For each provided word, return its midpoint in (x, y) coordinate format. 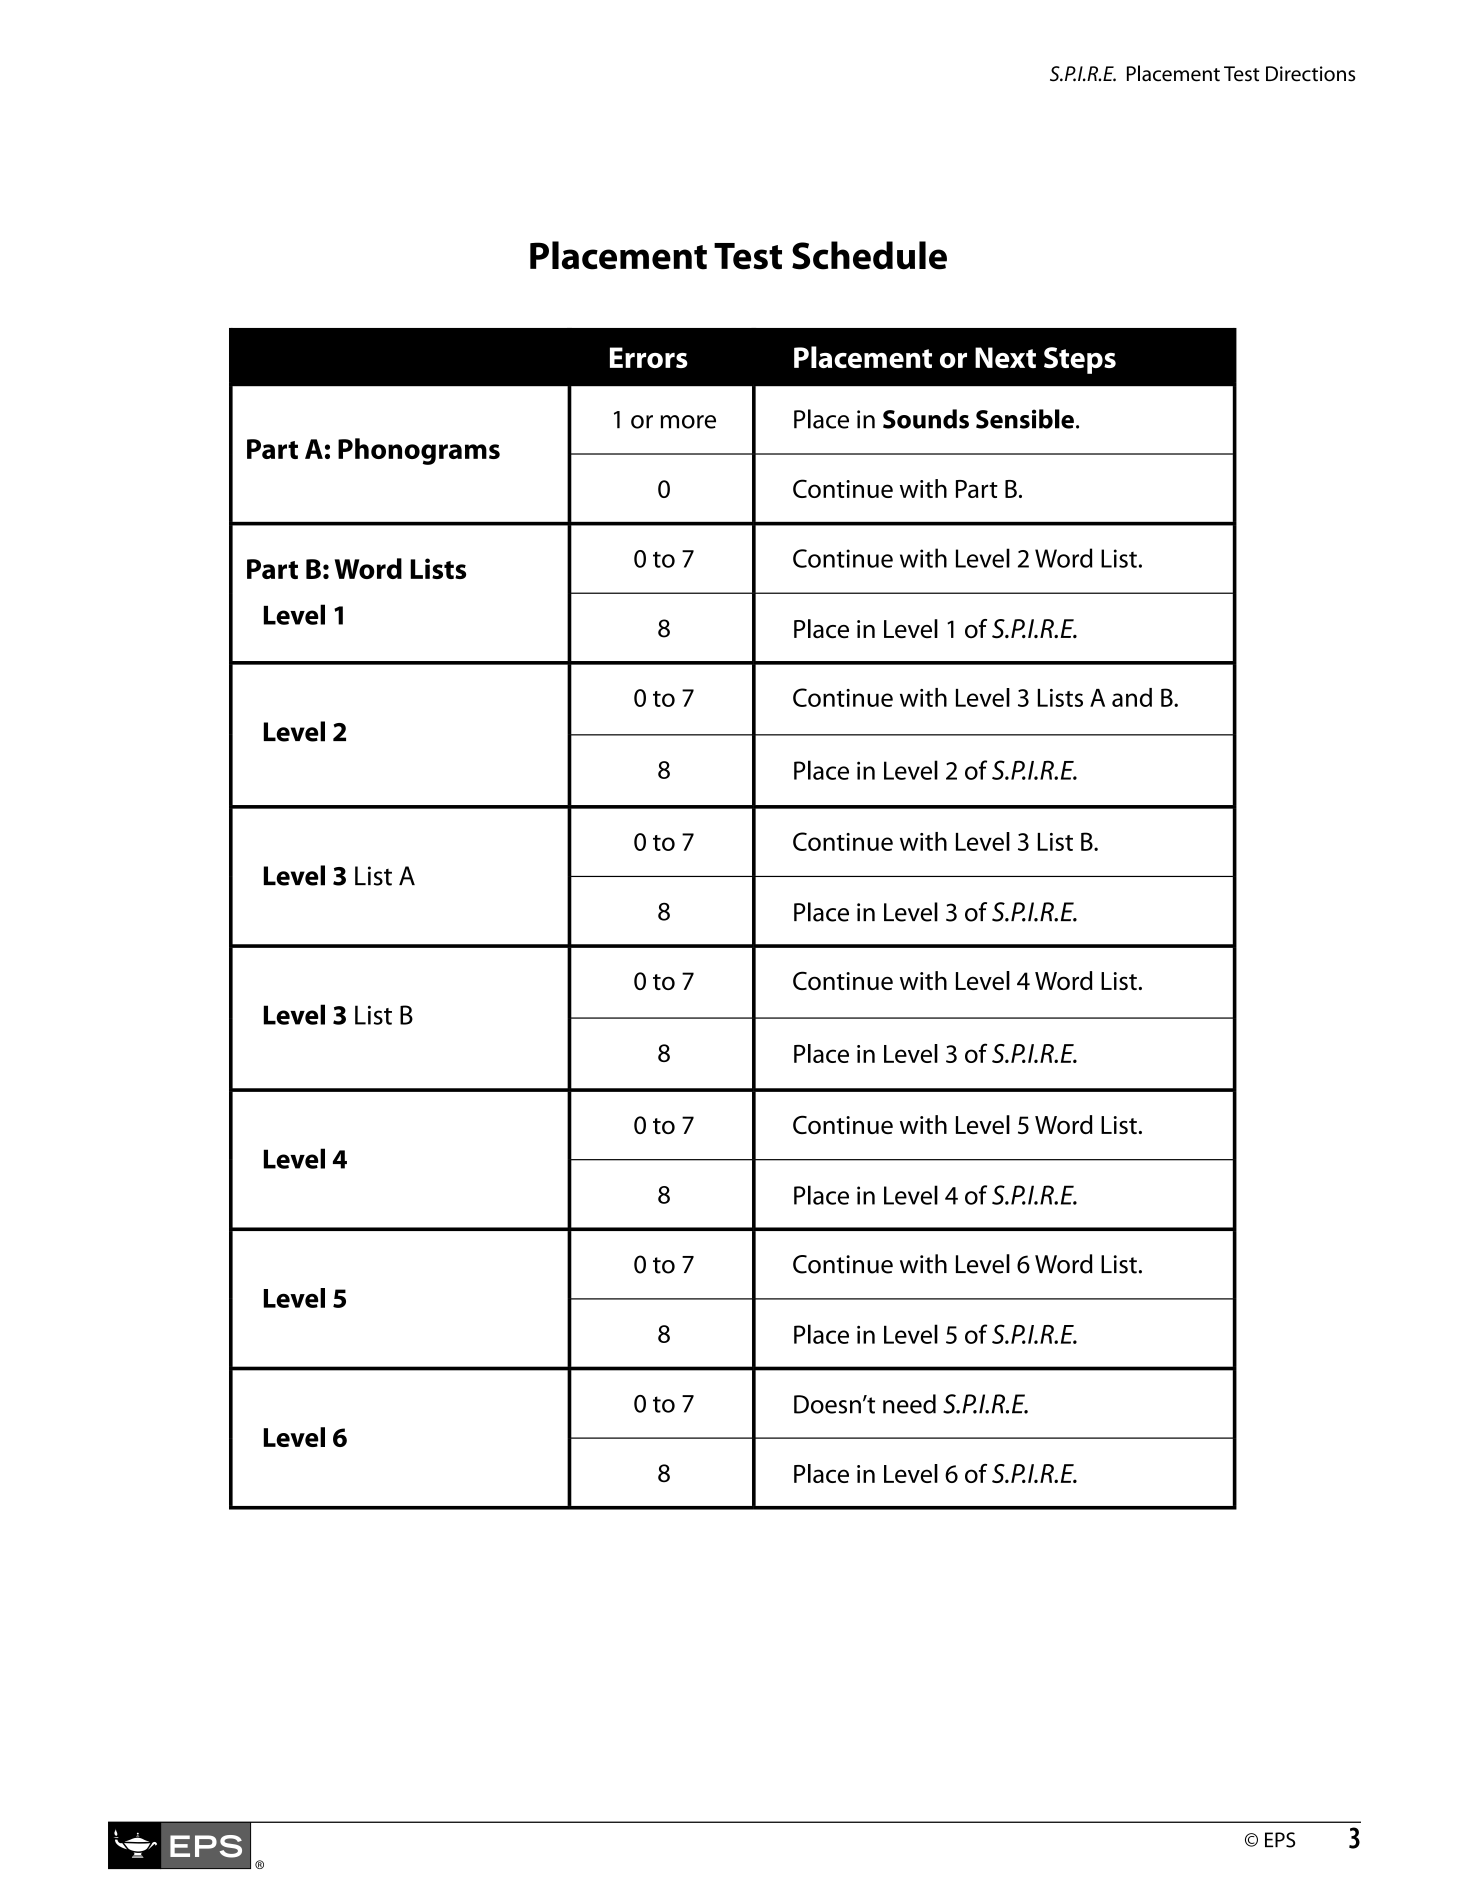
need (909, 1404)
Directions (1310, 74)
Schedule (869, 255)
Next (1005, 357)
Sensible (1025, 419)
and (1132, 697)
